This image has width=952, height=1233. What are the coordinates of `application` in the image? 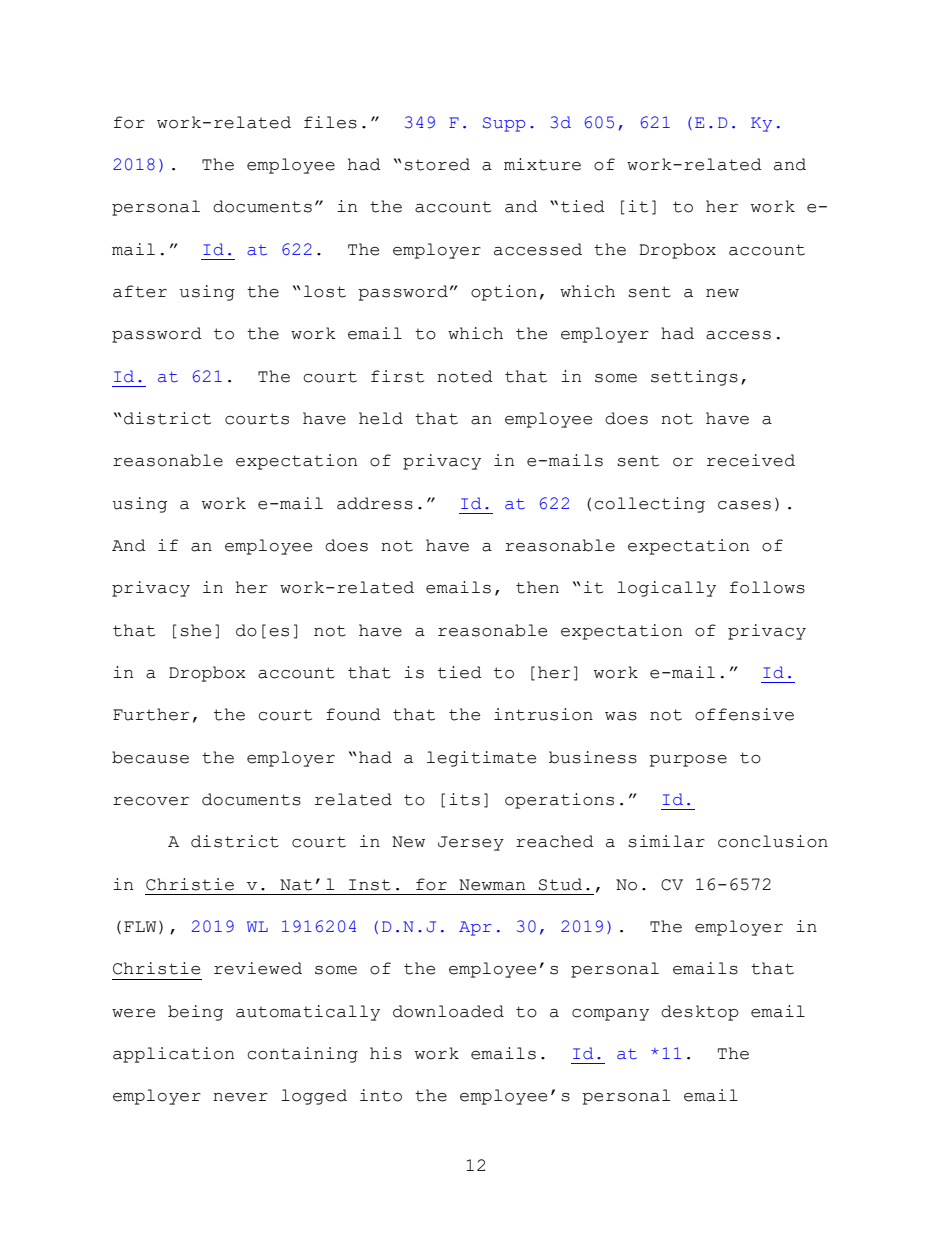 It's located at (173, 1055).
